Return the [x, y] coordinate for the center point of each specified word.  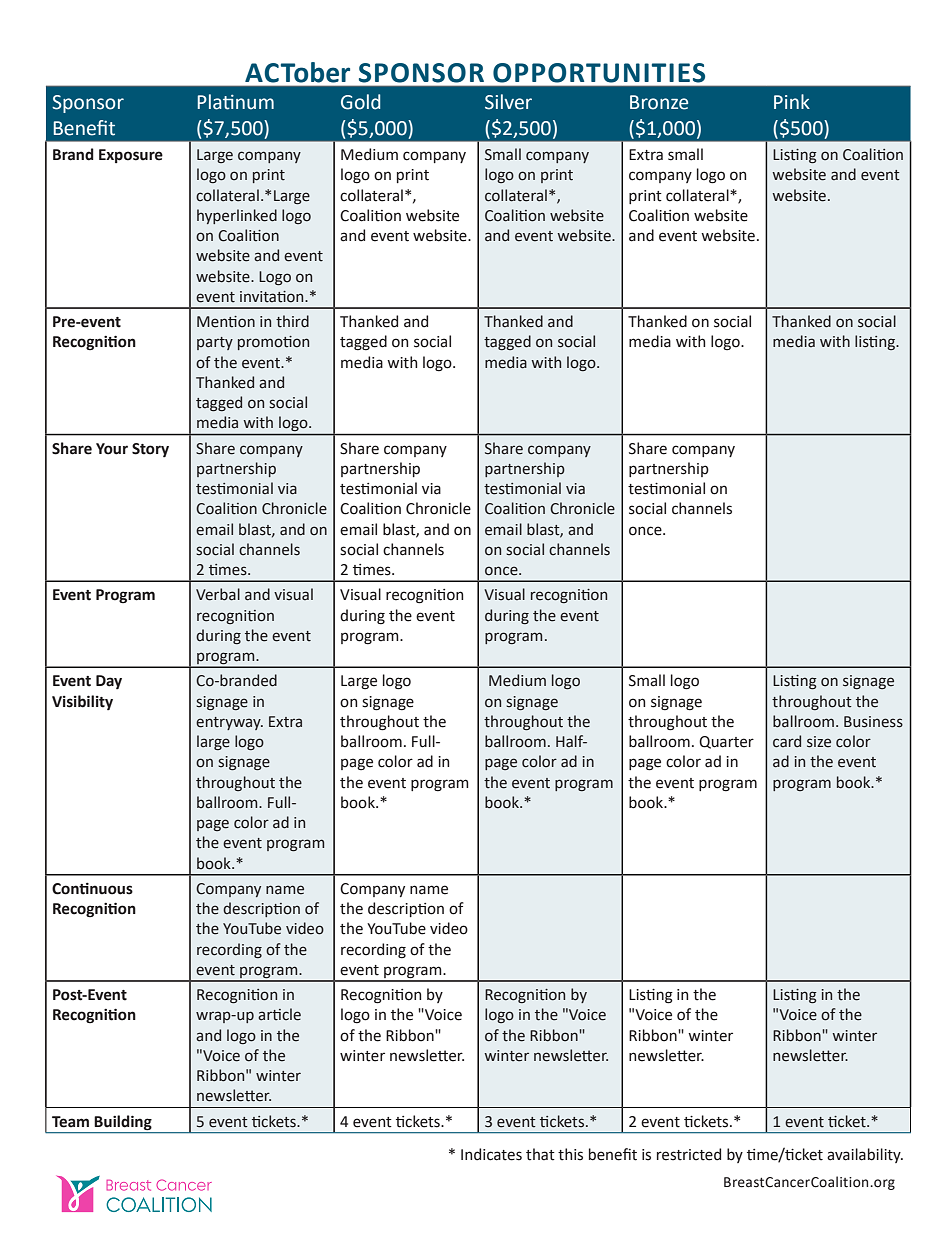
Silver [508, 102]
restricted [689, 1154]
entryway [229, 723]
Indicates [491, 1154]
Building [123, 1122]
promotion [273, 343]
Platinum [235, 102]
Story [150, 450]
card [787, 741]
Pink [792, 101]
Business [873, 722]
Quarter [726, 742]
